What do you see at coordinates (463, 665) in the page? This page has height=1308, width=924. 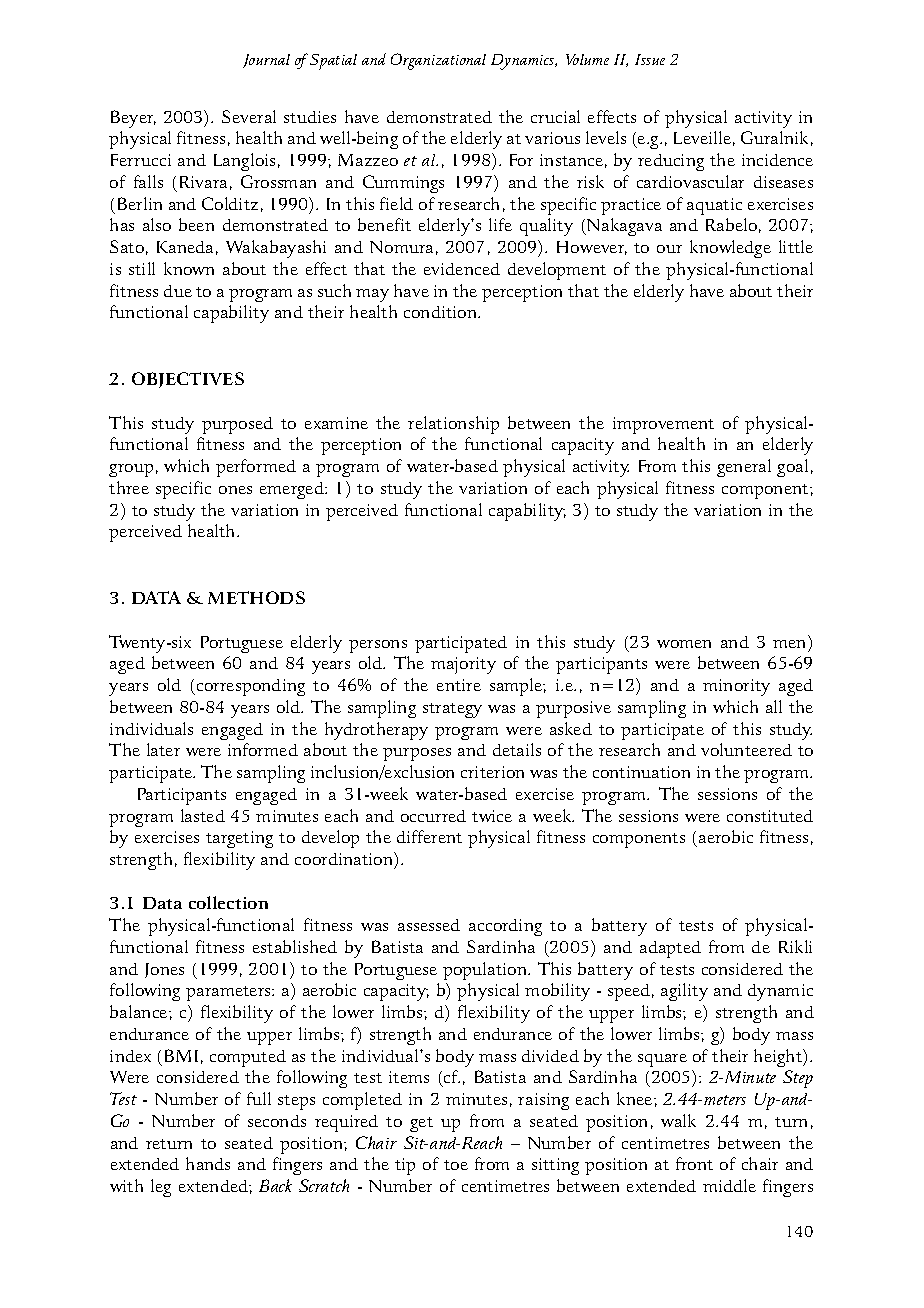 I see `majority` at bounding box center [463, 665].
